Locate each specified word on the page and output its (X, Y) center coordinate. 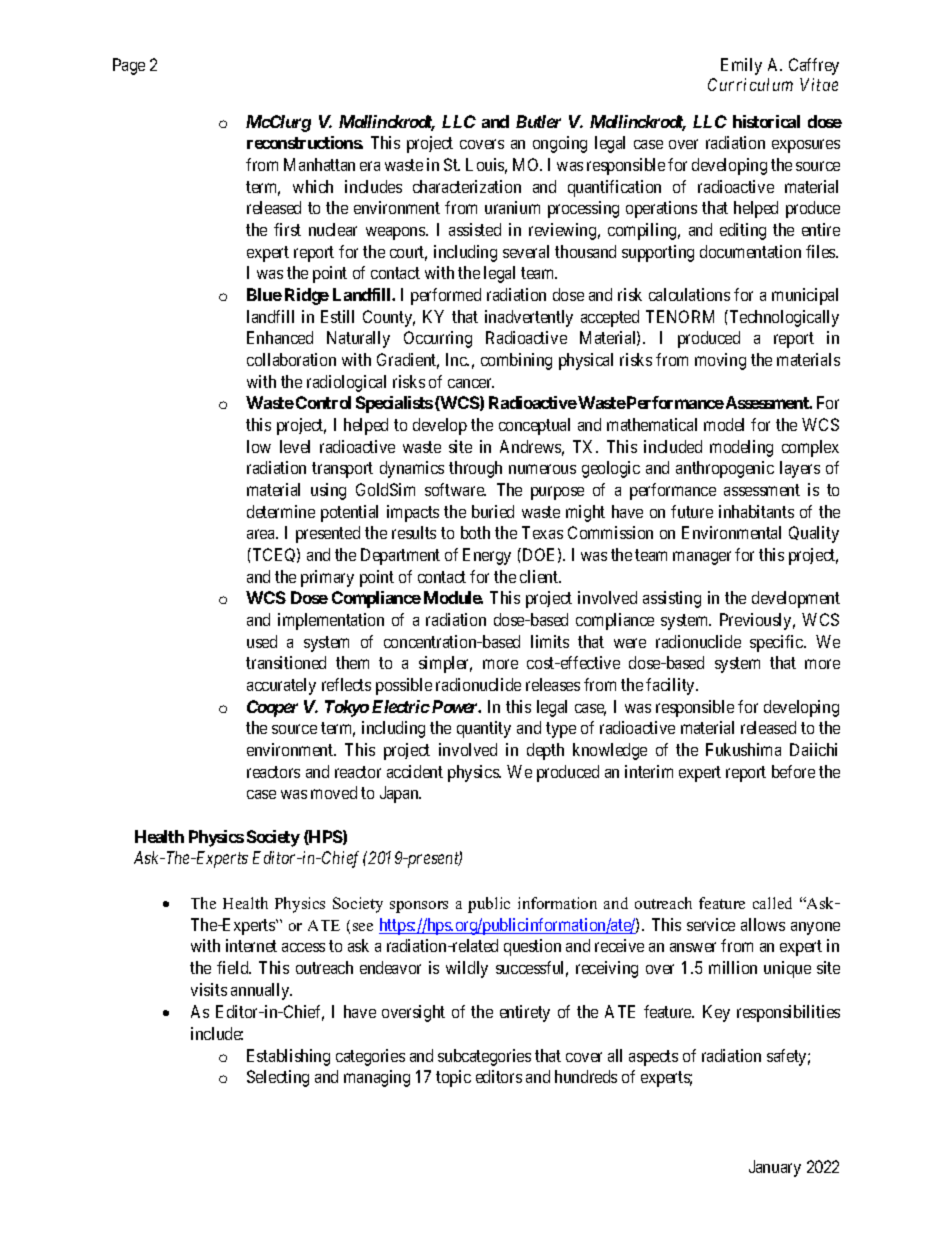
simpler (445, 664)
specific (777, 643)
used (262, 641)
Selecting (278, 1078)
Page (129, 66)
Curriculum (750, 84)
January (775, 1168)
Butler (538, 121)
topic (453, 1078)
